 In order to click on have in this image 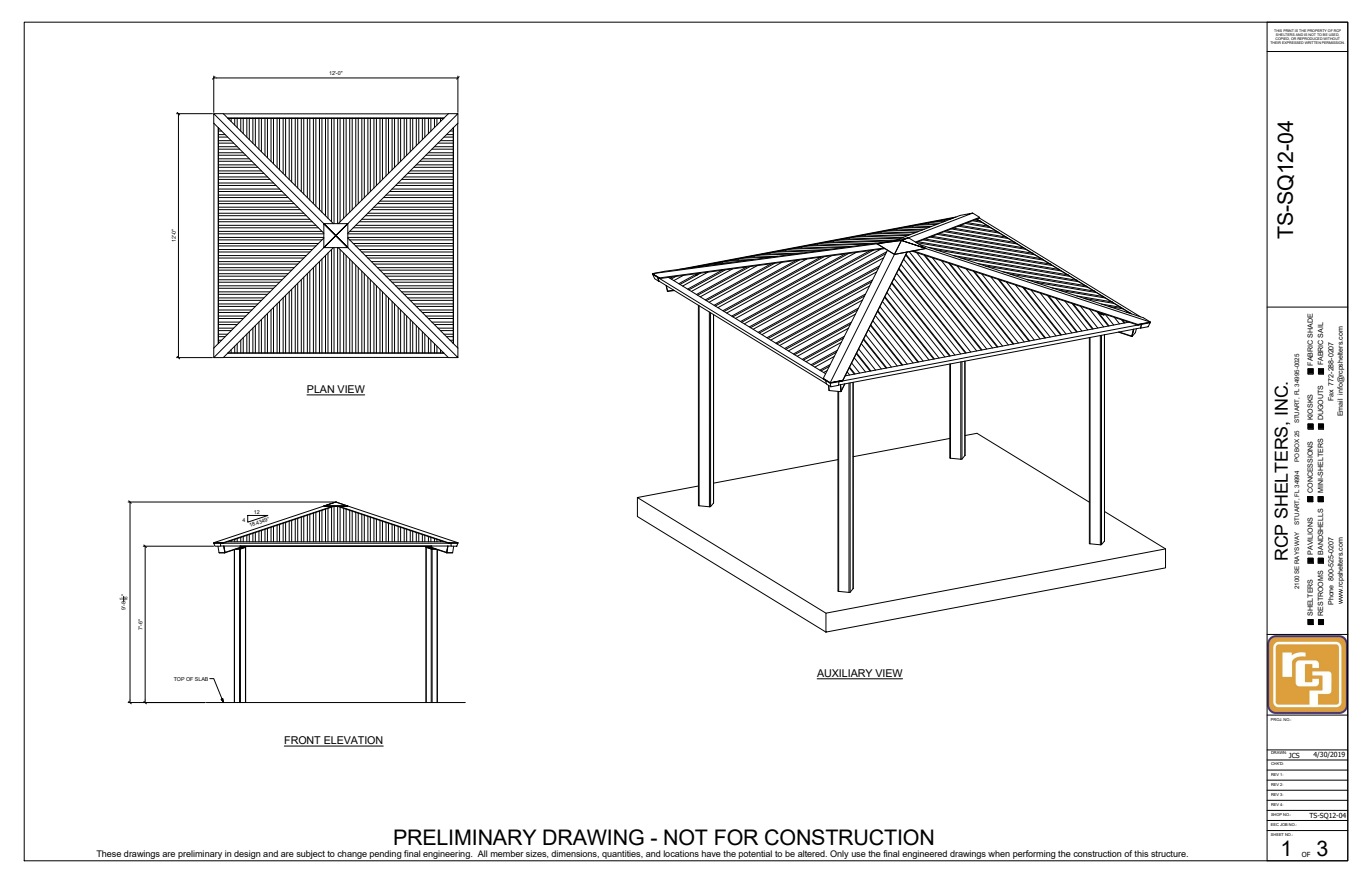, I will do `click(711, 853)`.
